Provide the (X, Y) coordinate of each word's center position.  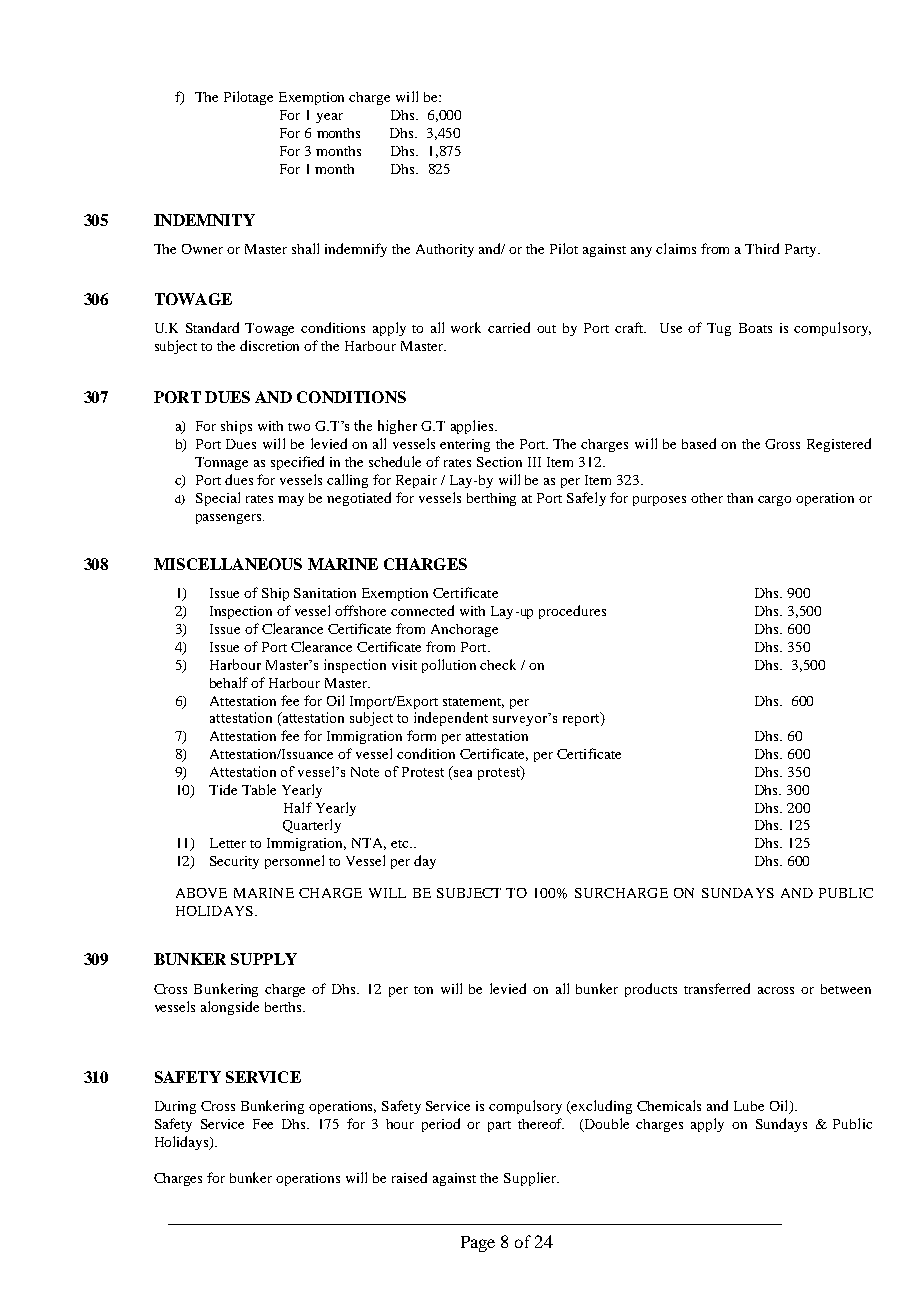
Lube (749, 1106)
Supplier (531, 1179)
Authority (445, 250)
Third (762, 248)
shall (305, 248)
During (175, 1107)
